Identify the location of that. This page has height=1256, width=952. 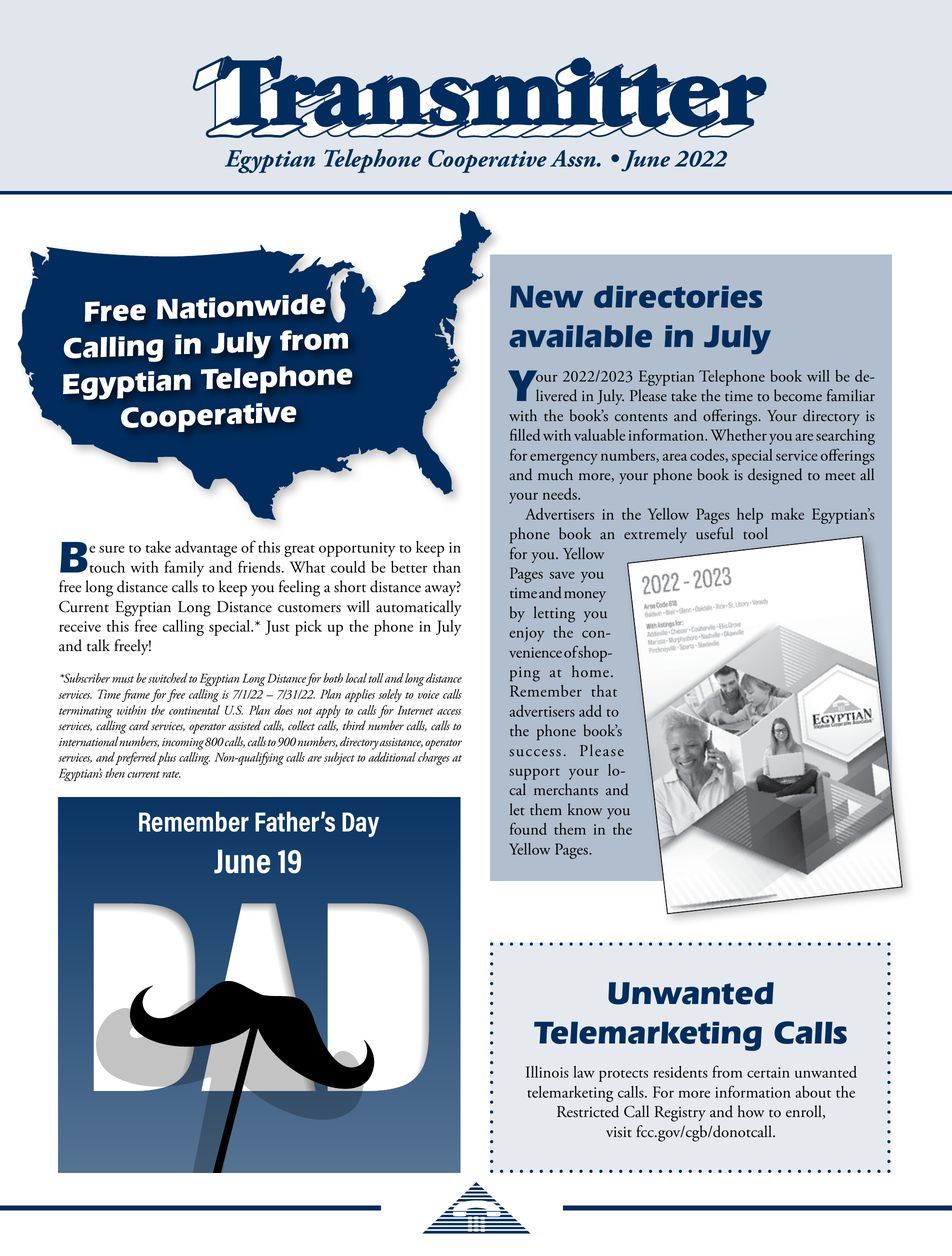
(604, 691).
